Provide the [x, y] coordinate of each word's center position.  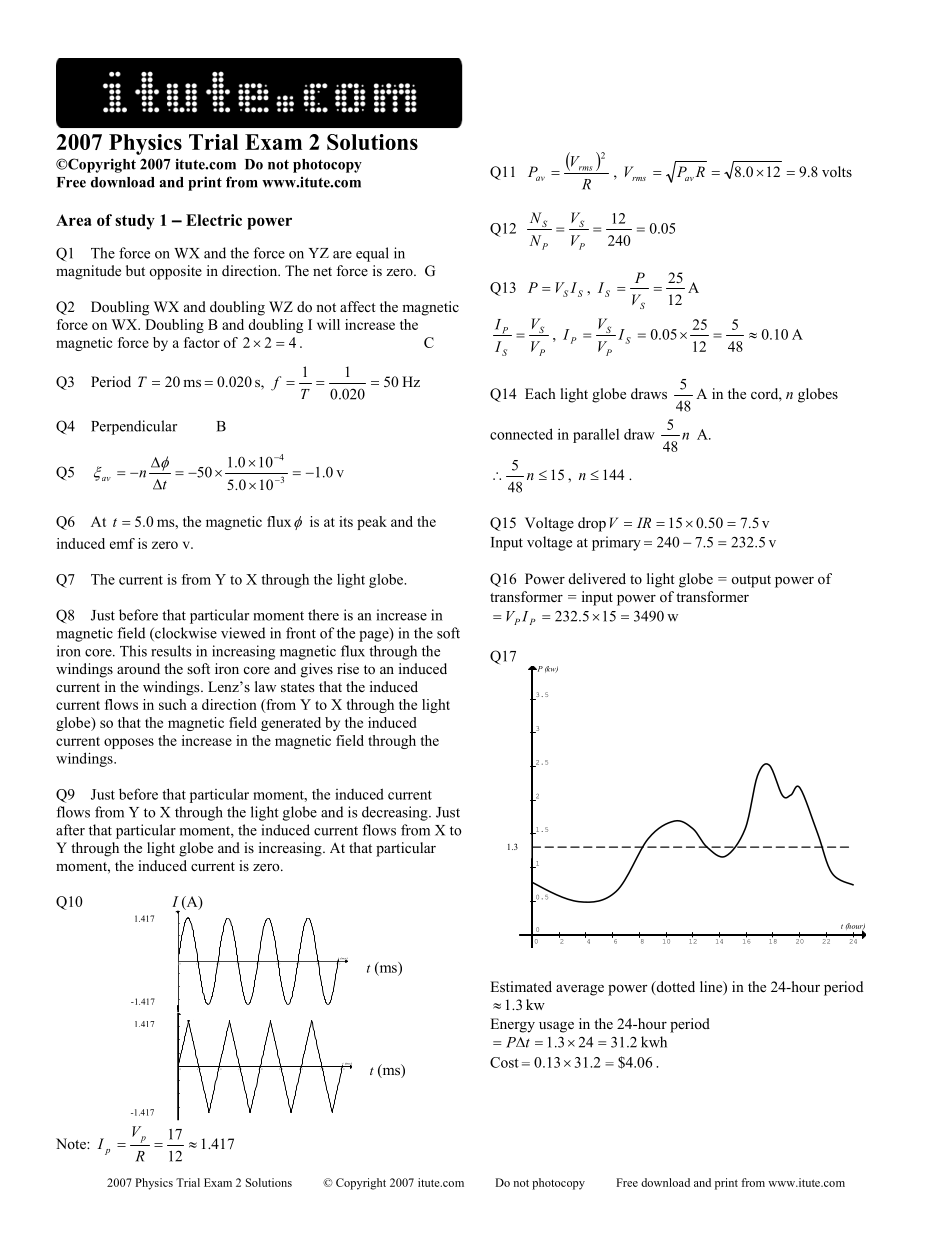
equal [372, 254]
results [171, 651]
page [375, 635]
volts [837, 171]
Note [72, 1143]
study [135, 222]
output [751, 581]
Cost [504, 1062]
